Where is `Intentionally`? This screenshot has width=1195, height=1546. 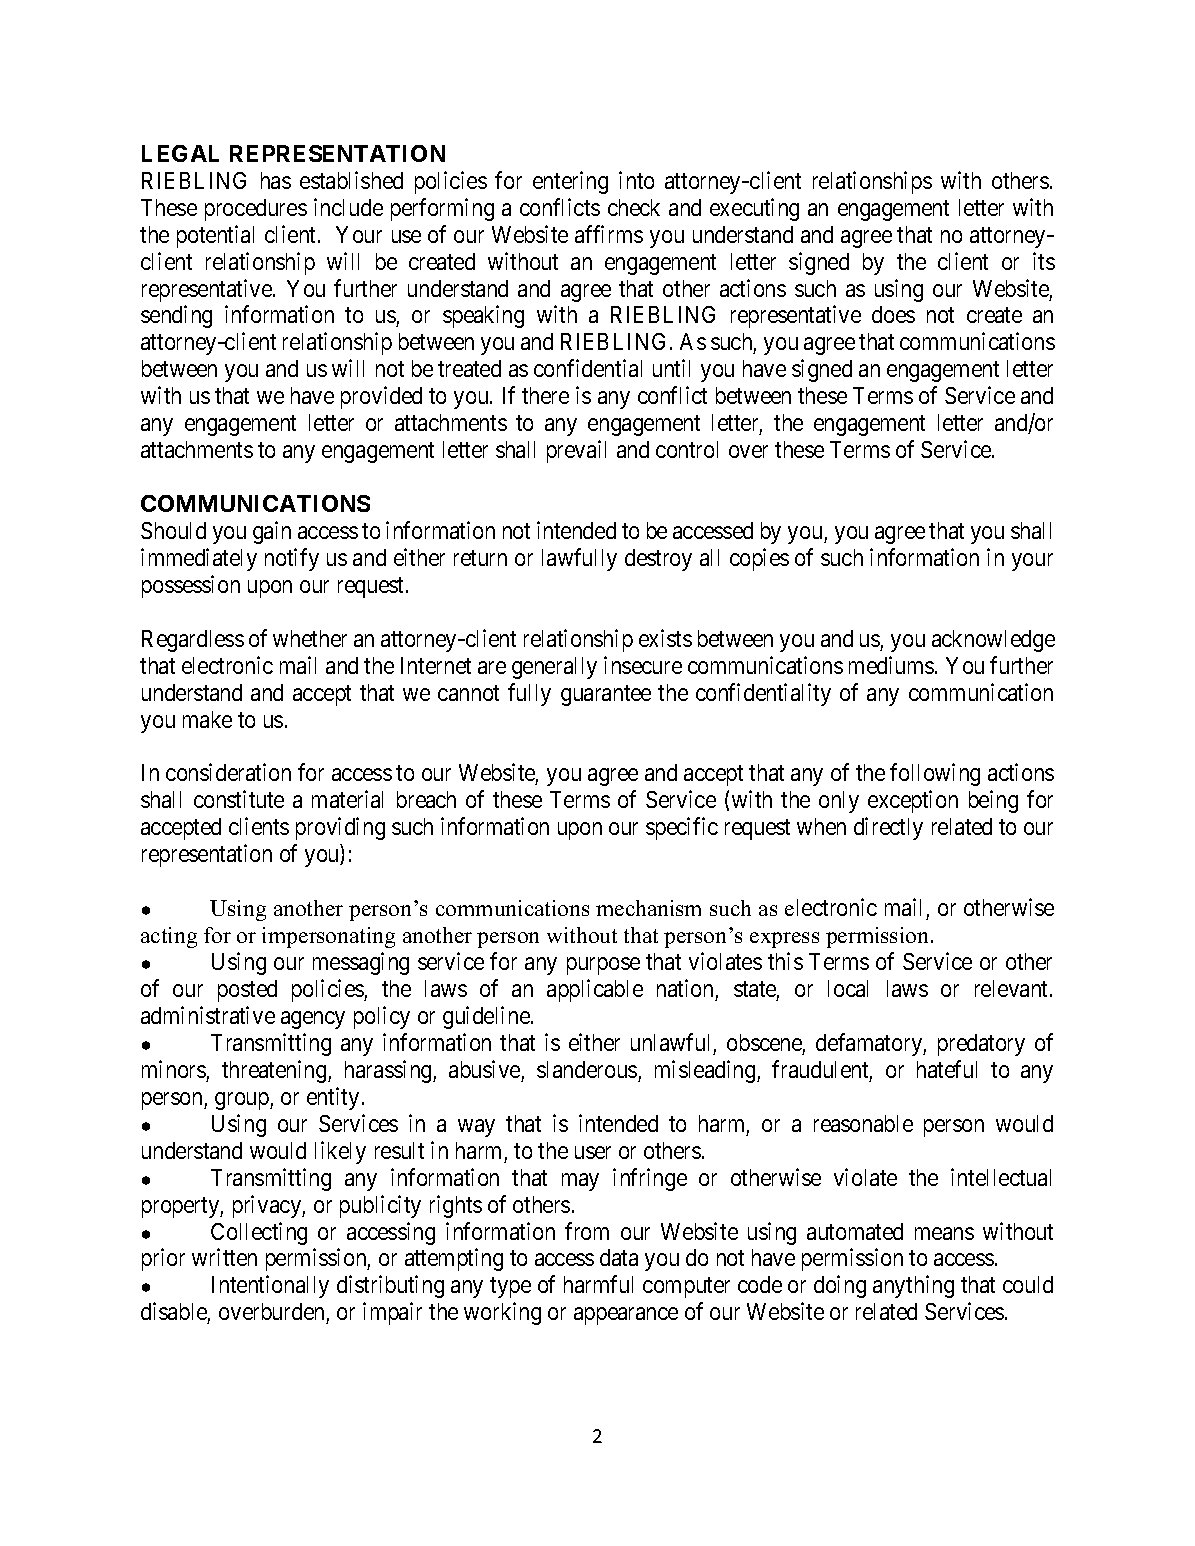 Intentionally is located at coordinates (270, 1286).
